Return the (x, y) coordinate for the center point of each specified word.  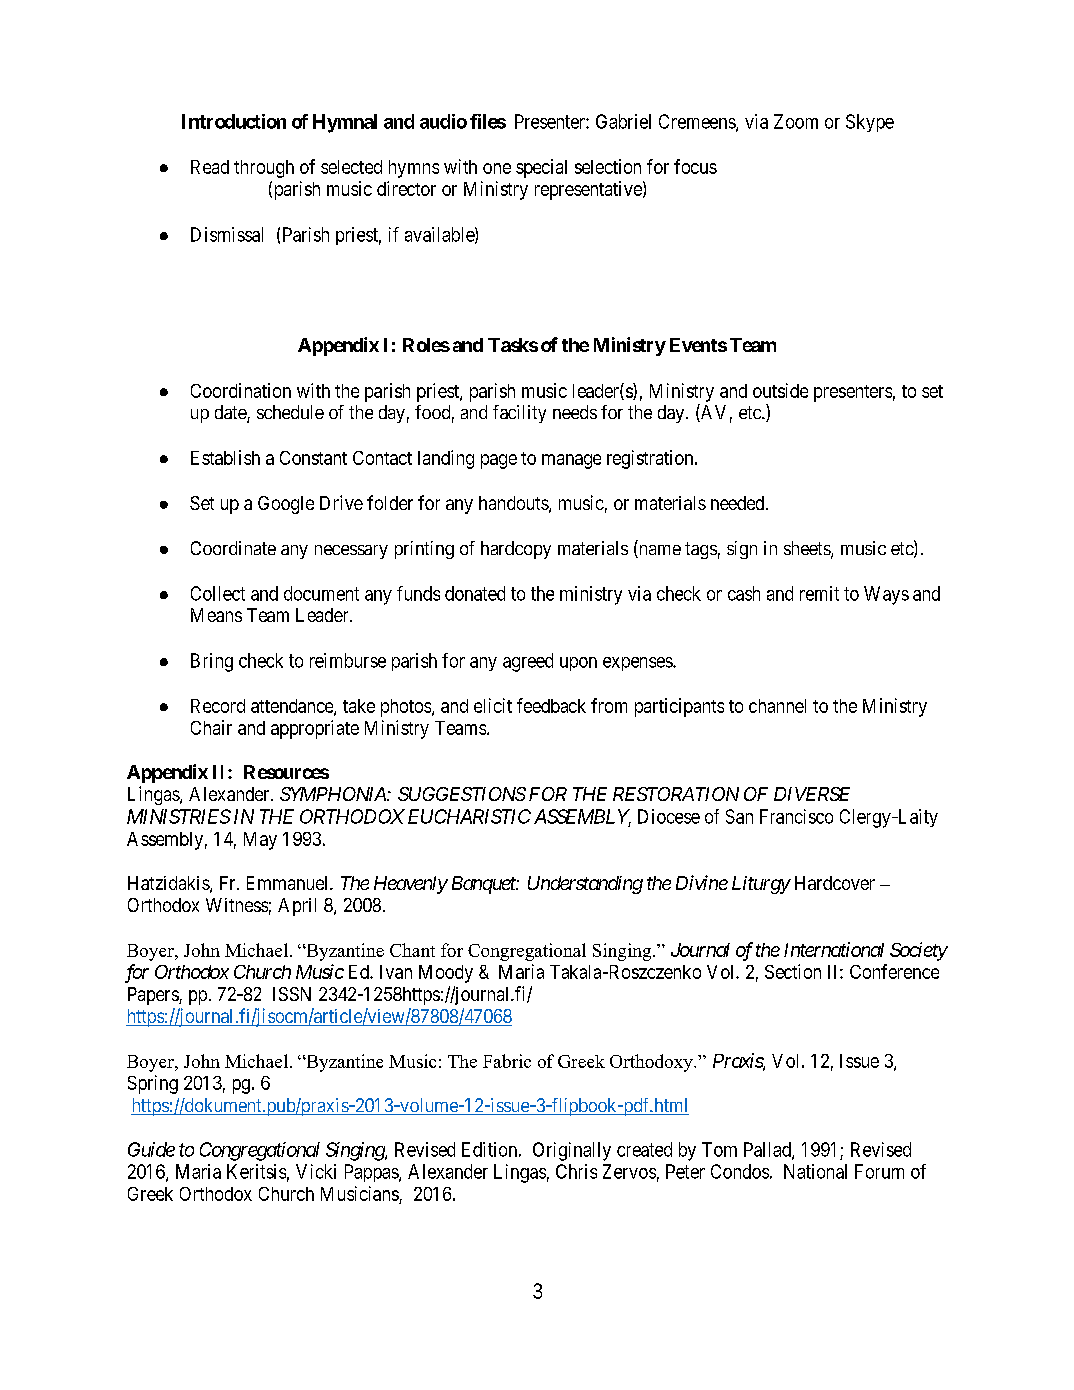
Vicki (316, 1171)
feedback (551, 705)
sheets (808, 549)
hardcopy (516, 550)
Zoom (796, 121)
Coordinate (233, 548)
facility (519, 414)
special (541, 168)
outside (780, 390)
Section (793, 971)
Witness (237, 905)
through (264, 169)
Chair (211, 727)
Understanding (585, 885)
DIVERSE (812, 794)
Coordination (241, 390)
